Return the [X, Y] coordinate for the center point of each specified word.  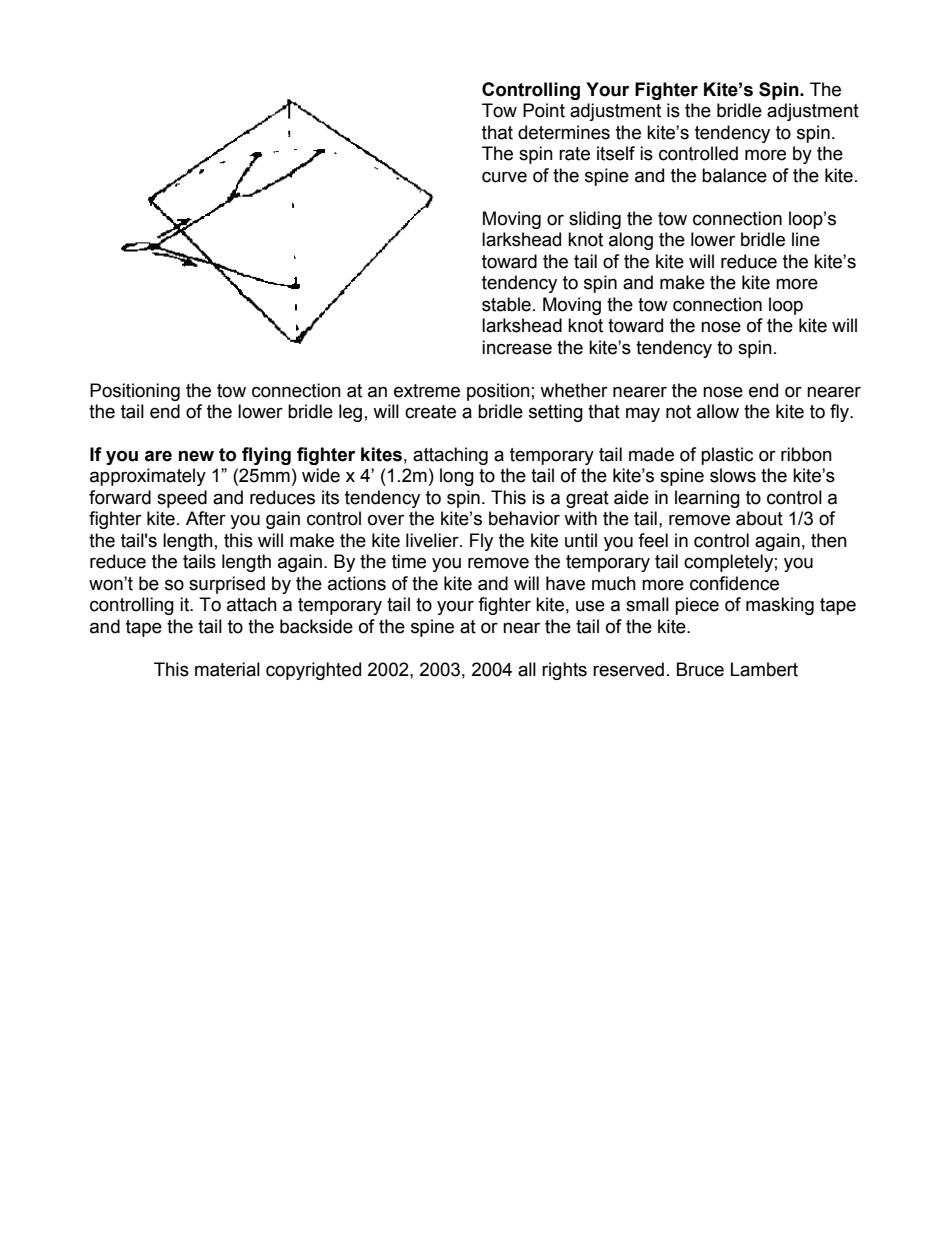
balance [734, 175]
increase [517, 347]
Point [544, 110]
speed [182, 499]
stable [506, 304]
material [227, 669]
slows [733, 475]
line [806, 239]
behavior [524, 518]
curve [504, 177]
